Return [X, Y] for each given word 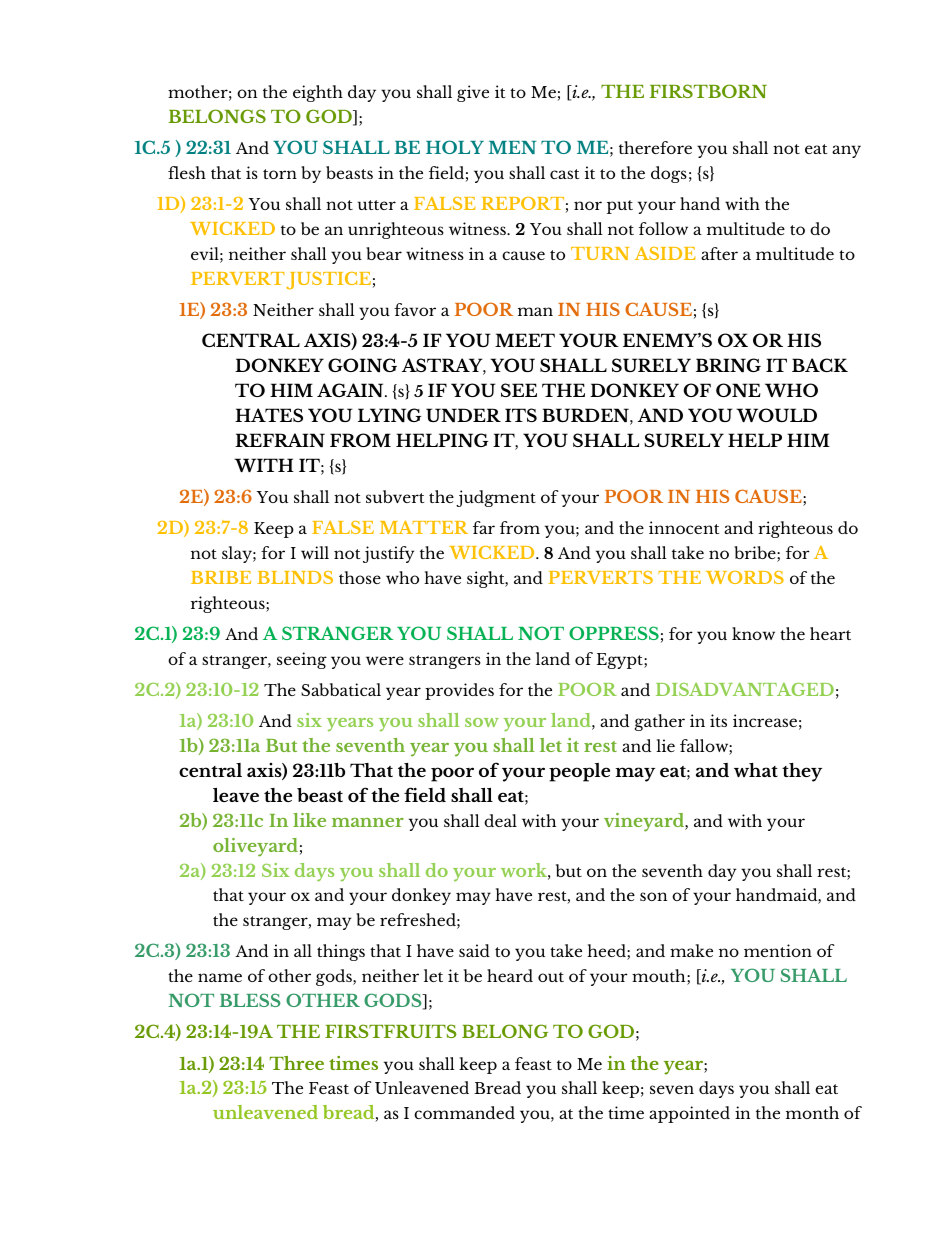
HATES [269, 415]
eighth [318, 93]
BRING [728, 365]
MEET [525, 340]
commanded [464, 1112]
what [756, 770]
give [473, 93]
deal [500, 820]
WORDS [745, 577]
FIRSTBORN [708, 91]
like [309, 820]
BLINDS [295, 577]
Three [297, 1063]
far [484, 527]
